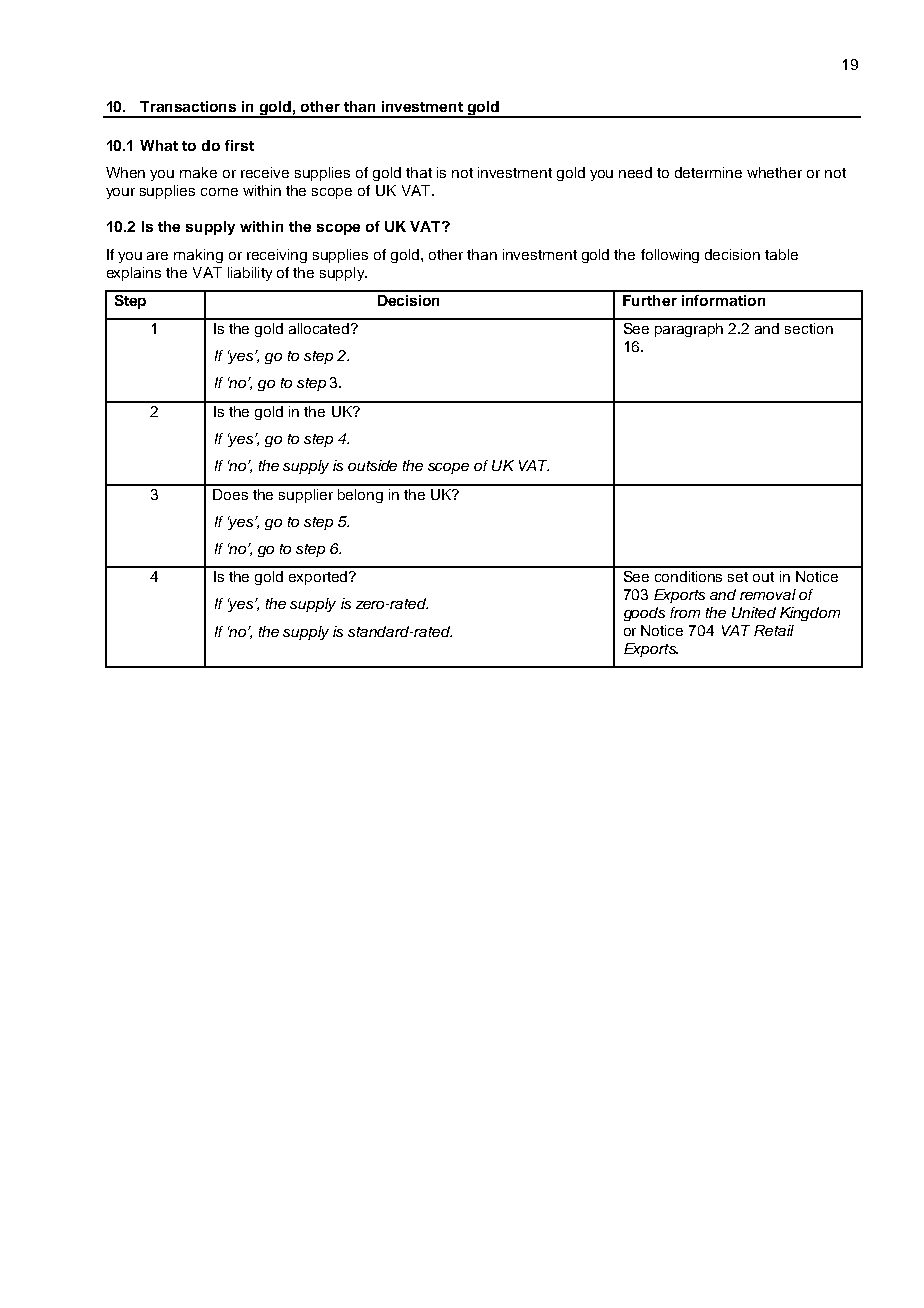 Image resolution: width=924 pixels, height=1308 pixels. Describe the element at coordinates (188, 106) in the document. I see `Transactions` at that location.
